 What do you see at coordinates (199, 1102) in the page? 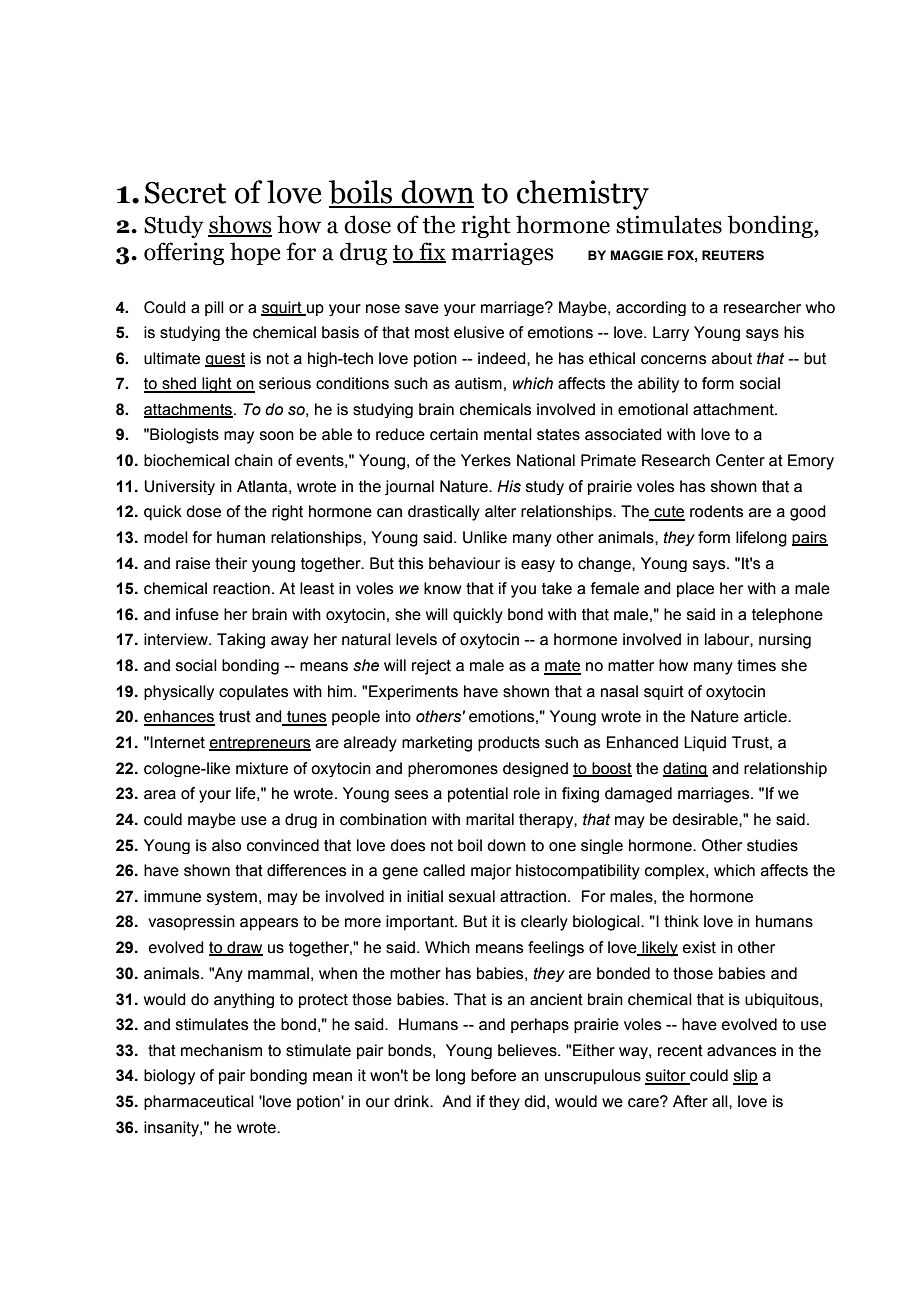
I see `pharmaceutical` at bounding box center [199, 1102].
